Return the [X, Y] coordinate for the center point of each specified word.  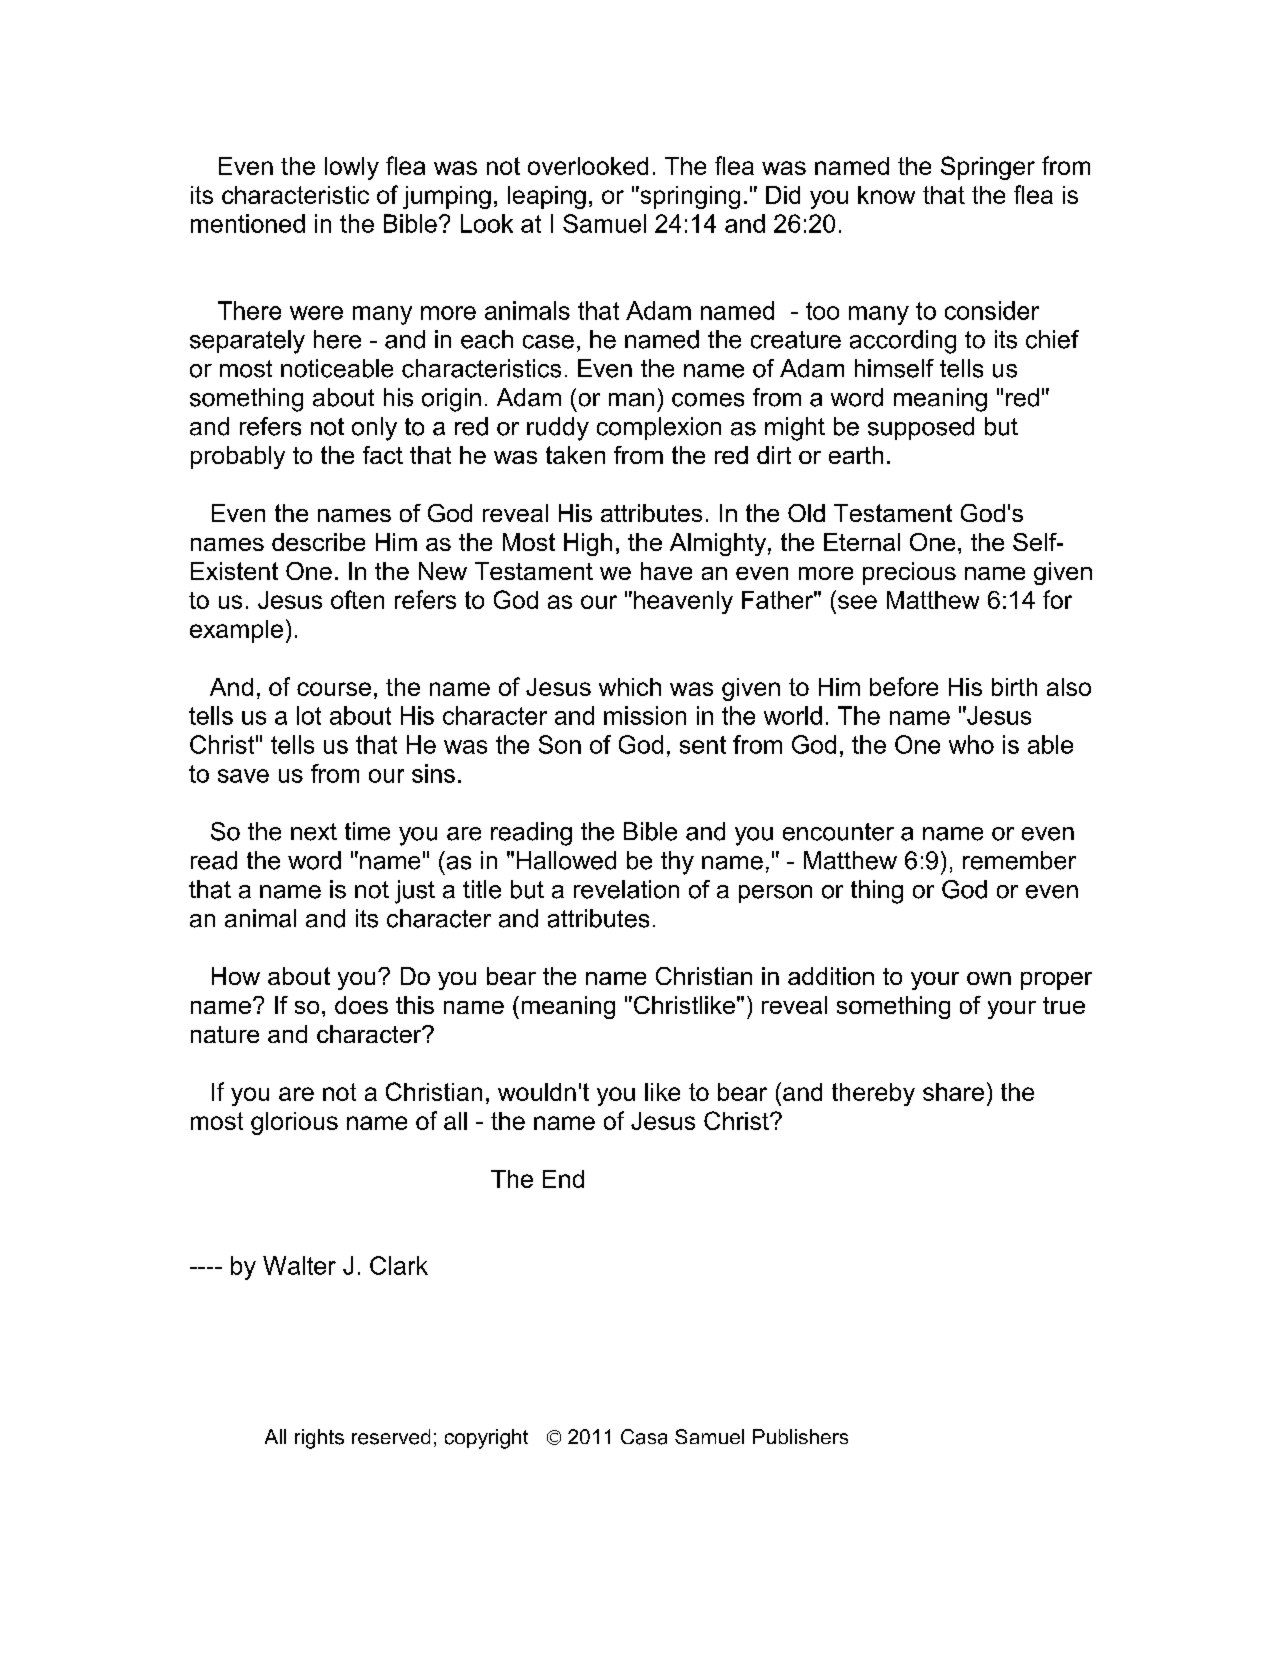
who [971, 744]
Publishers [800, 1436]
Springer [988, 168]
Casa [644, 1437]
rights [319, 1439]
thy [677, 863]
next [314, 832]
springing [689, 197]
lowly [352, 168]
